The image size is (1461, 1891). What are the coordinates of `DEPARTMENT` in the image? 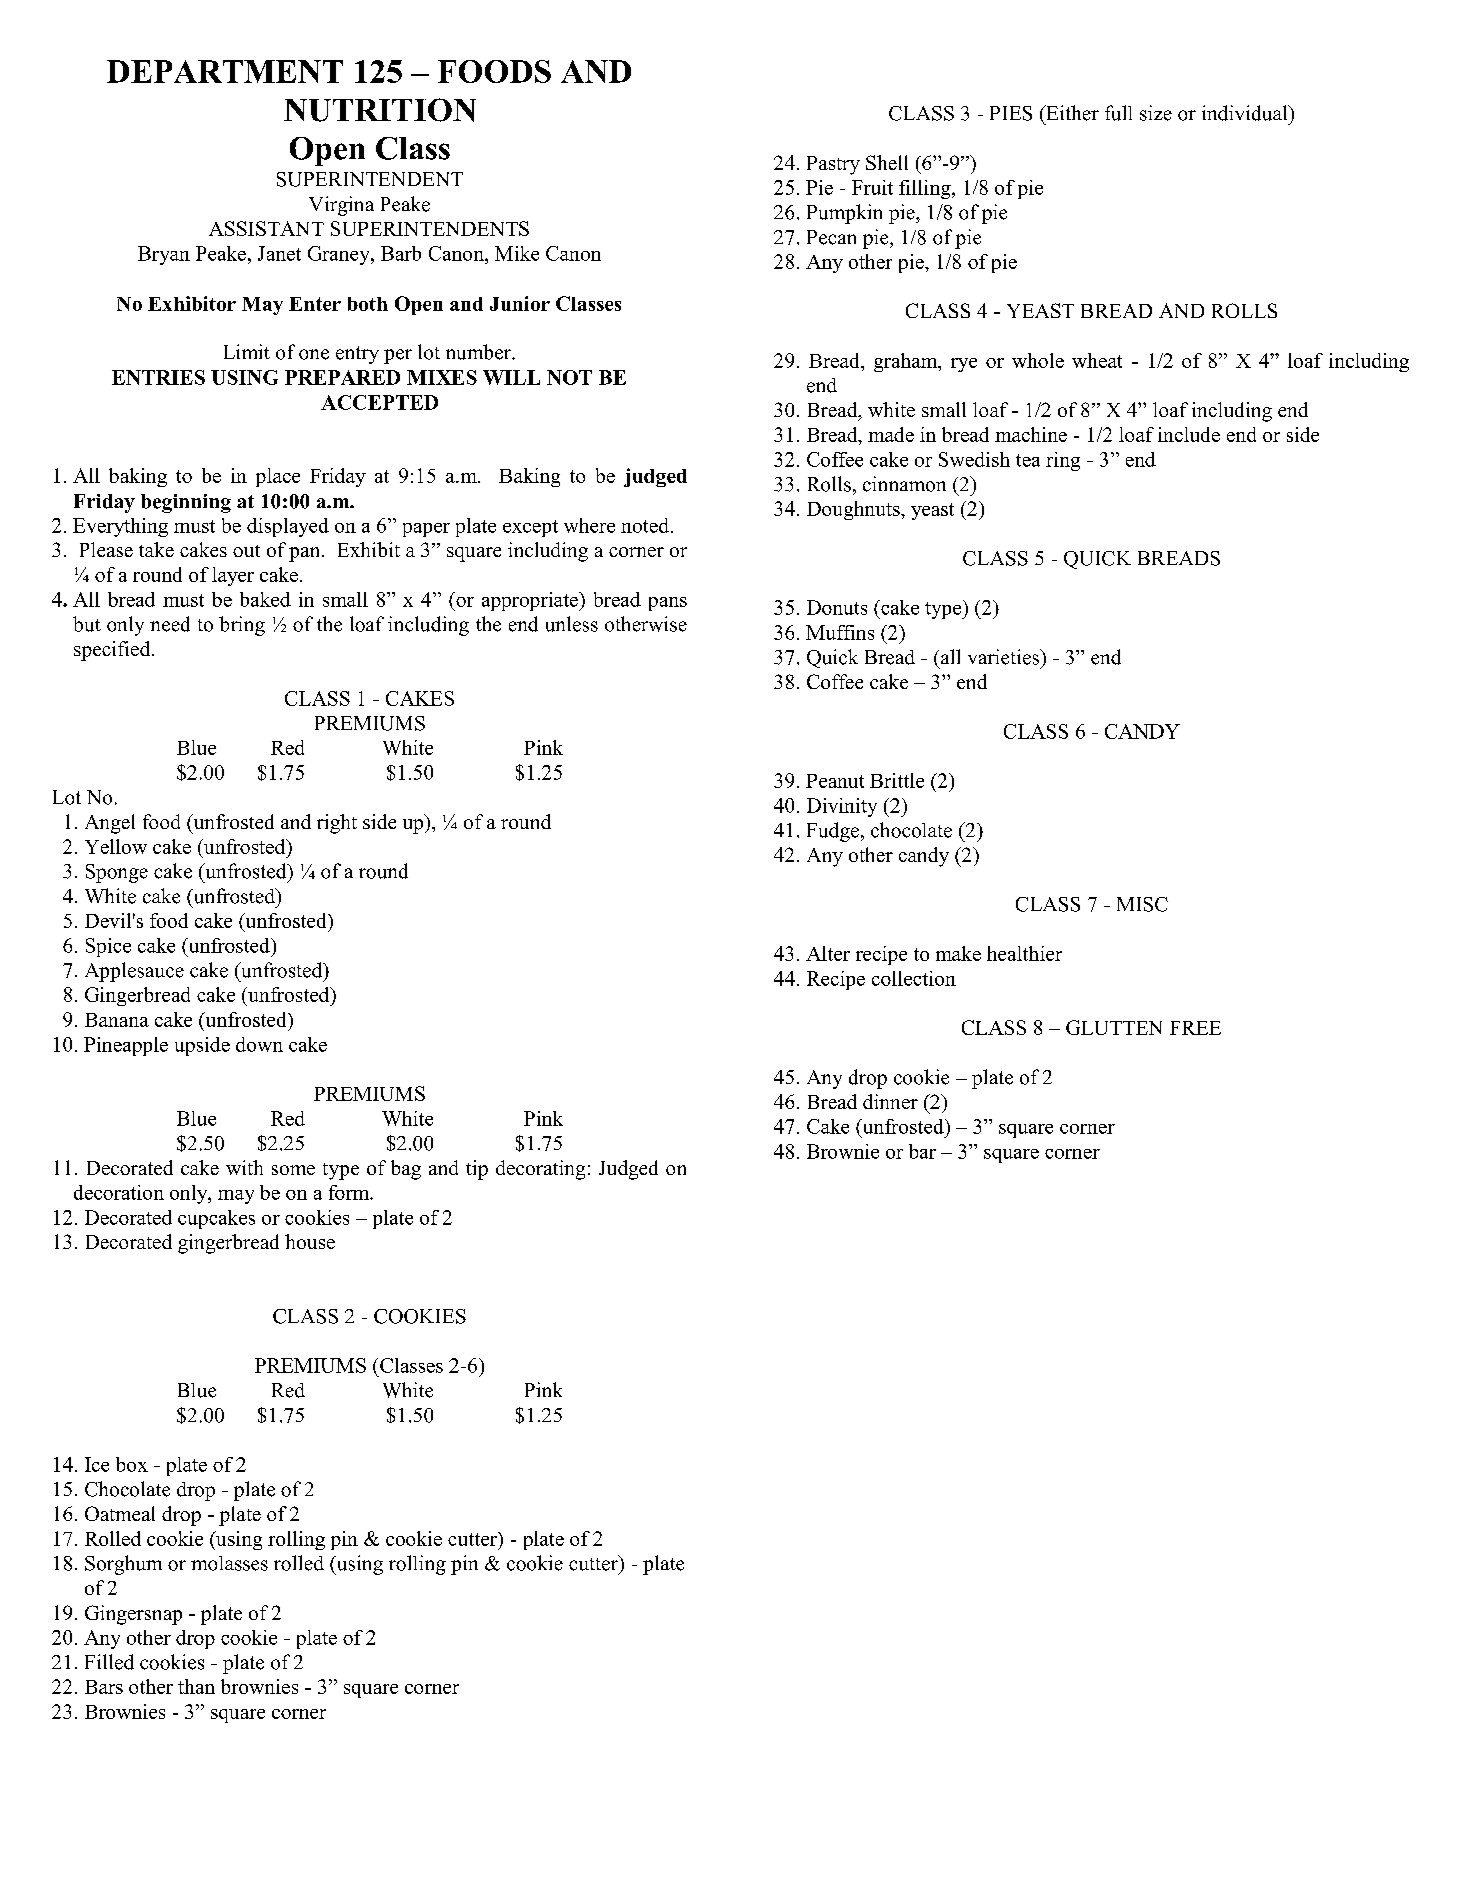 It's located at (225, 71).
